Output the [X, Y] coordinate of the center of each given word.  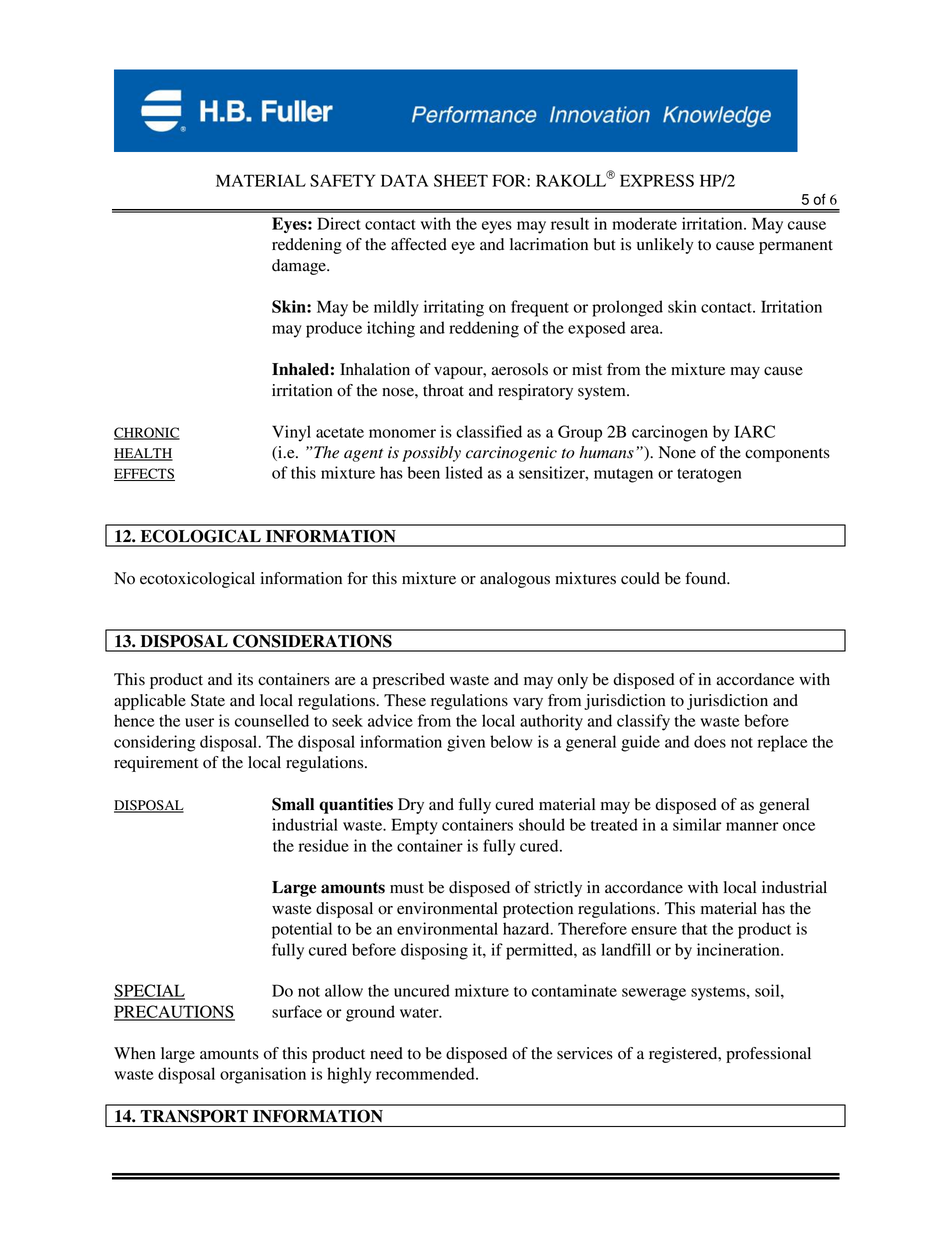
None [677, 452]
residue [324, 845]
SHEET [461, 180]
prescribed [409, 681]
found [707, 578]
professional [768, 1055]
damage [300, 267]
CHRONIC [147, 433]
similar [697, 824]
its [245, 679]
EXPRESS [657, 180]
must [407, 888]
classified [489, 431]
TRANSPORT [194, 1116]
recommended [426, 1073]
